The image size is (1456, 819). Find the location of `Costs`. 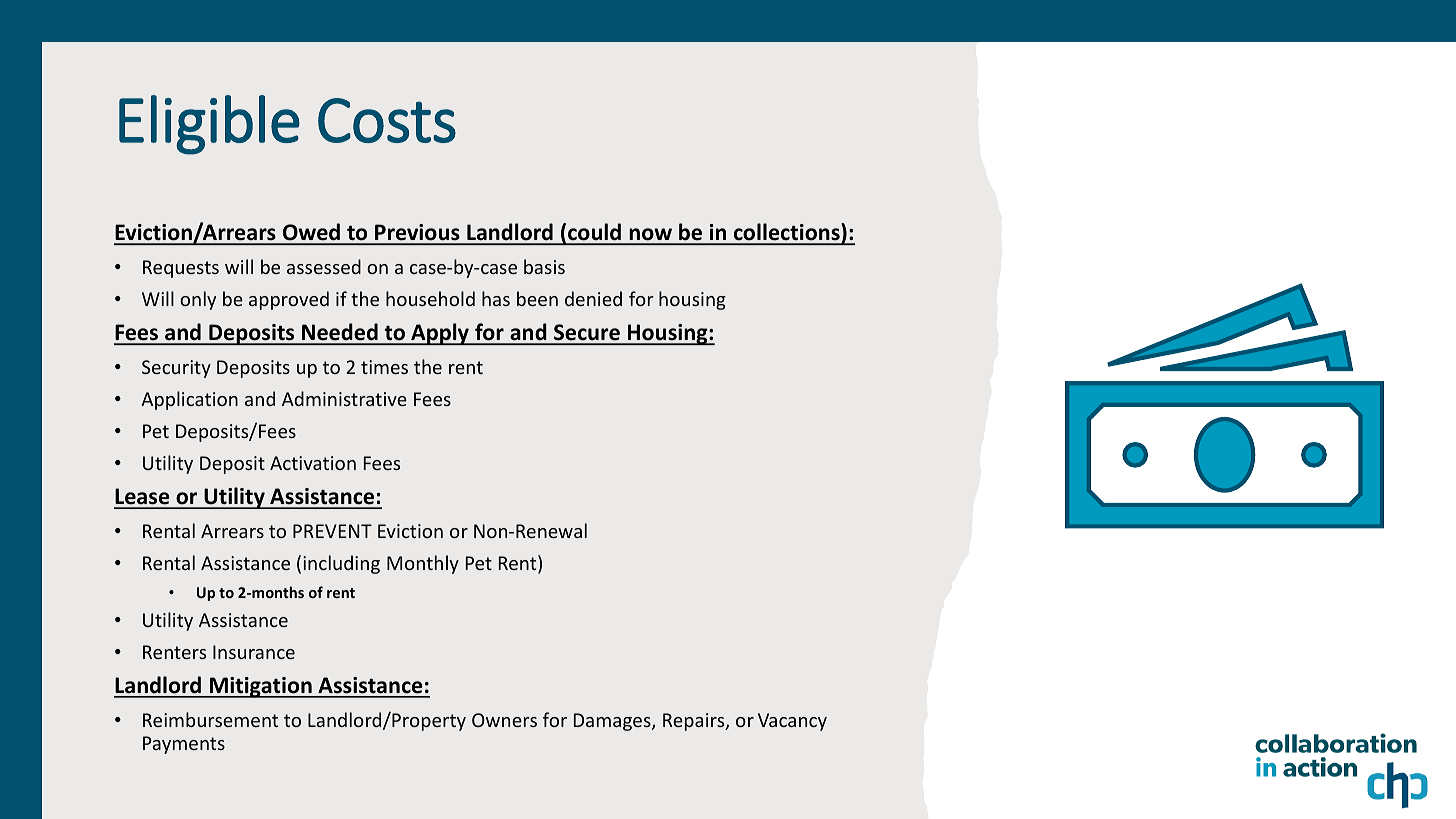

Costs is located at coordinates (387, 120).
